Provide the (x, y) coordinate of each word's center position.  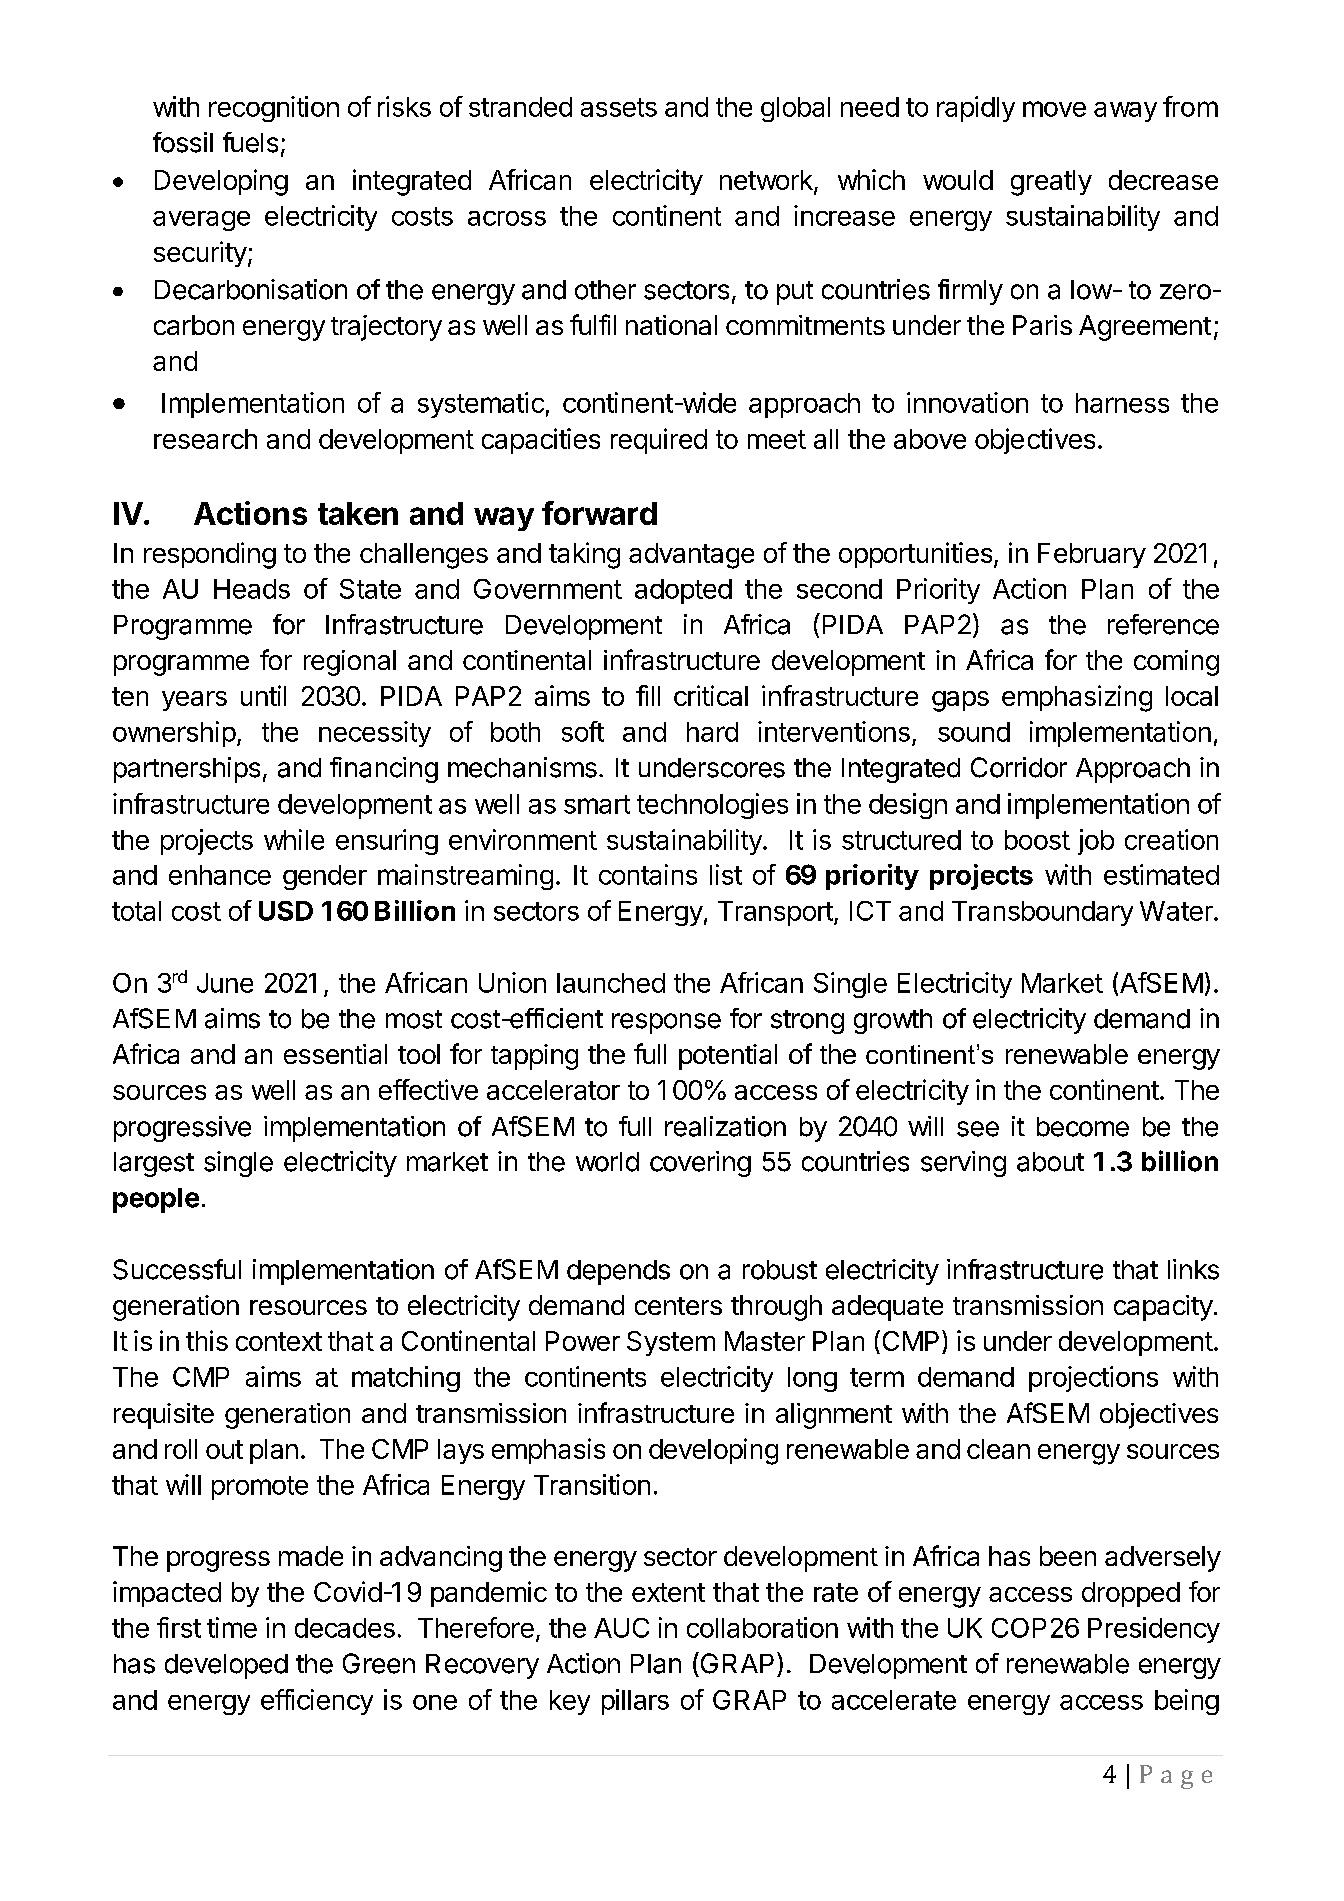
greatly (1051, 183)
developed (226, 1666)
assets (619, 107)
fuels (250, 142)
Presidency (1154, 1630)
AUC (621, 1628)
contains (648, 874)
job (1096, 842)
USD (286, 911)
